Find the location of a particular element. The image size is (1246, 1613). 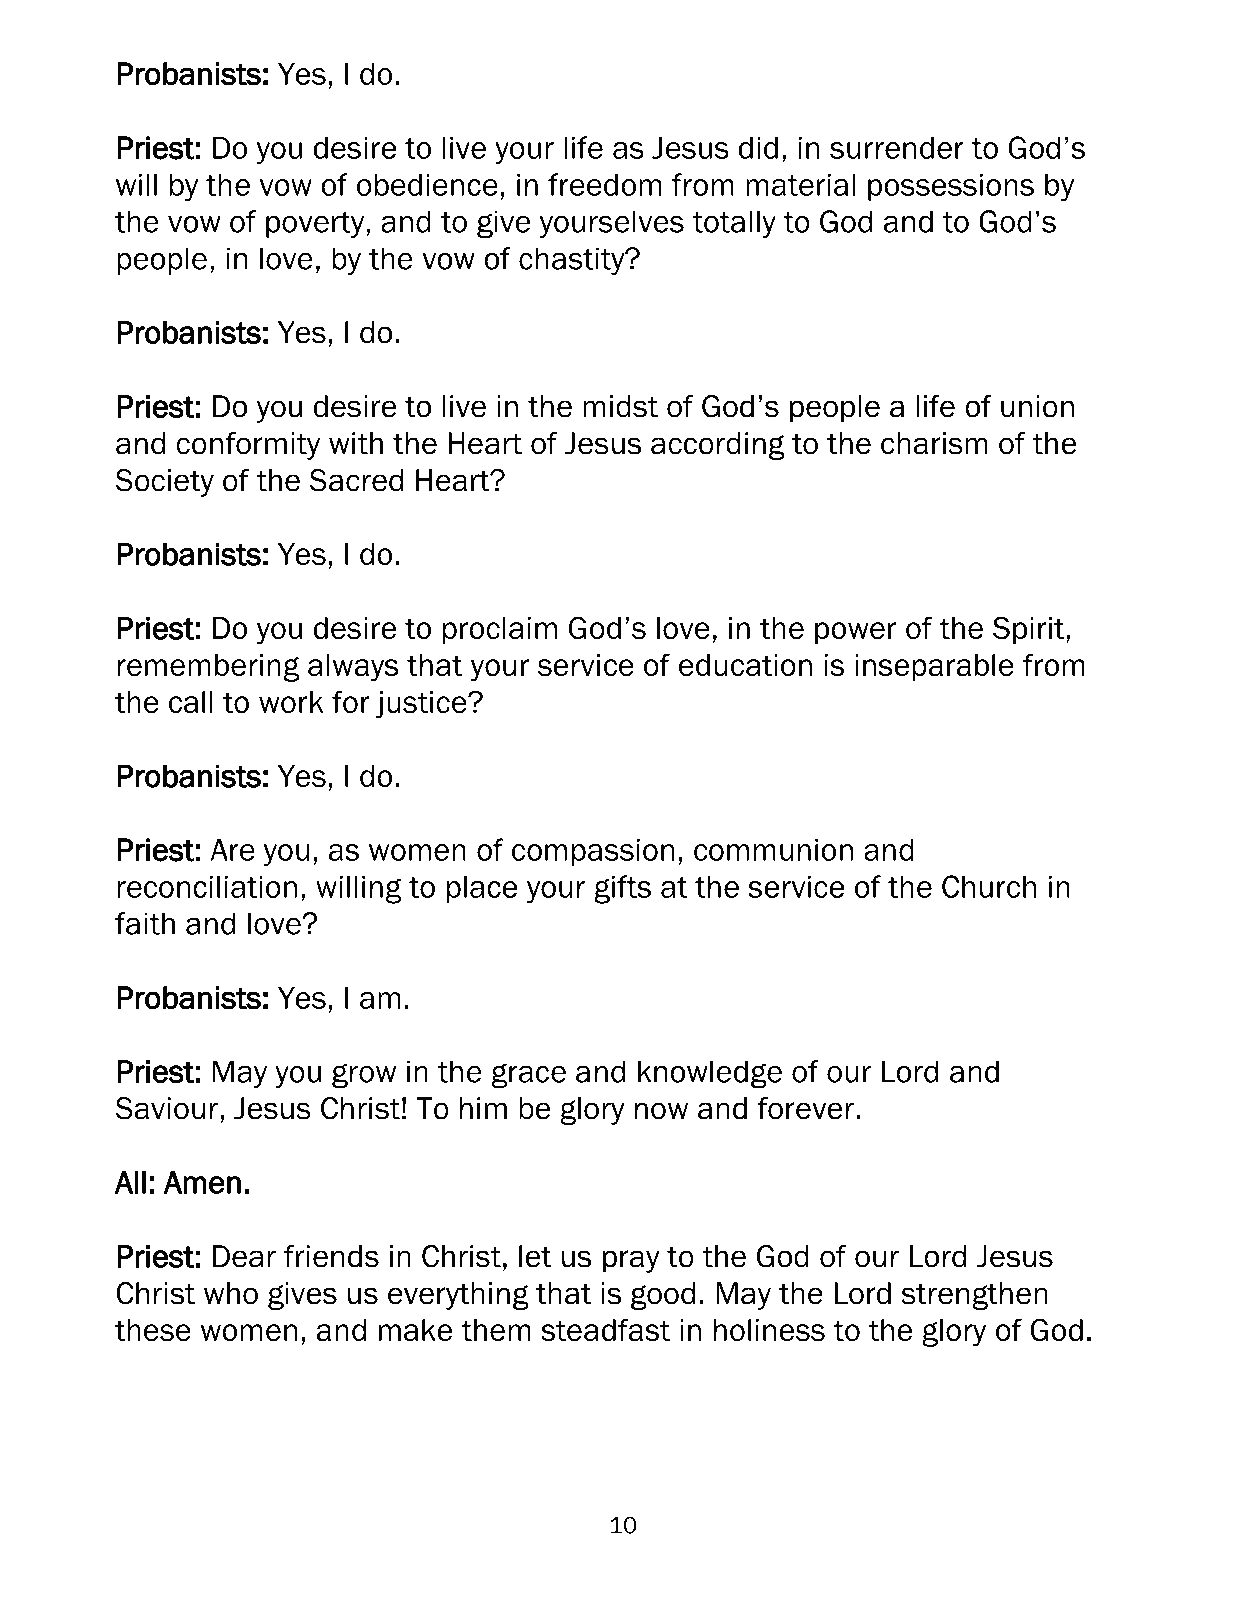

obedience is located at coordinates (427, 185).
